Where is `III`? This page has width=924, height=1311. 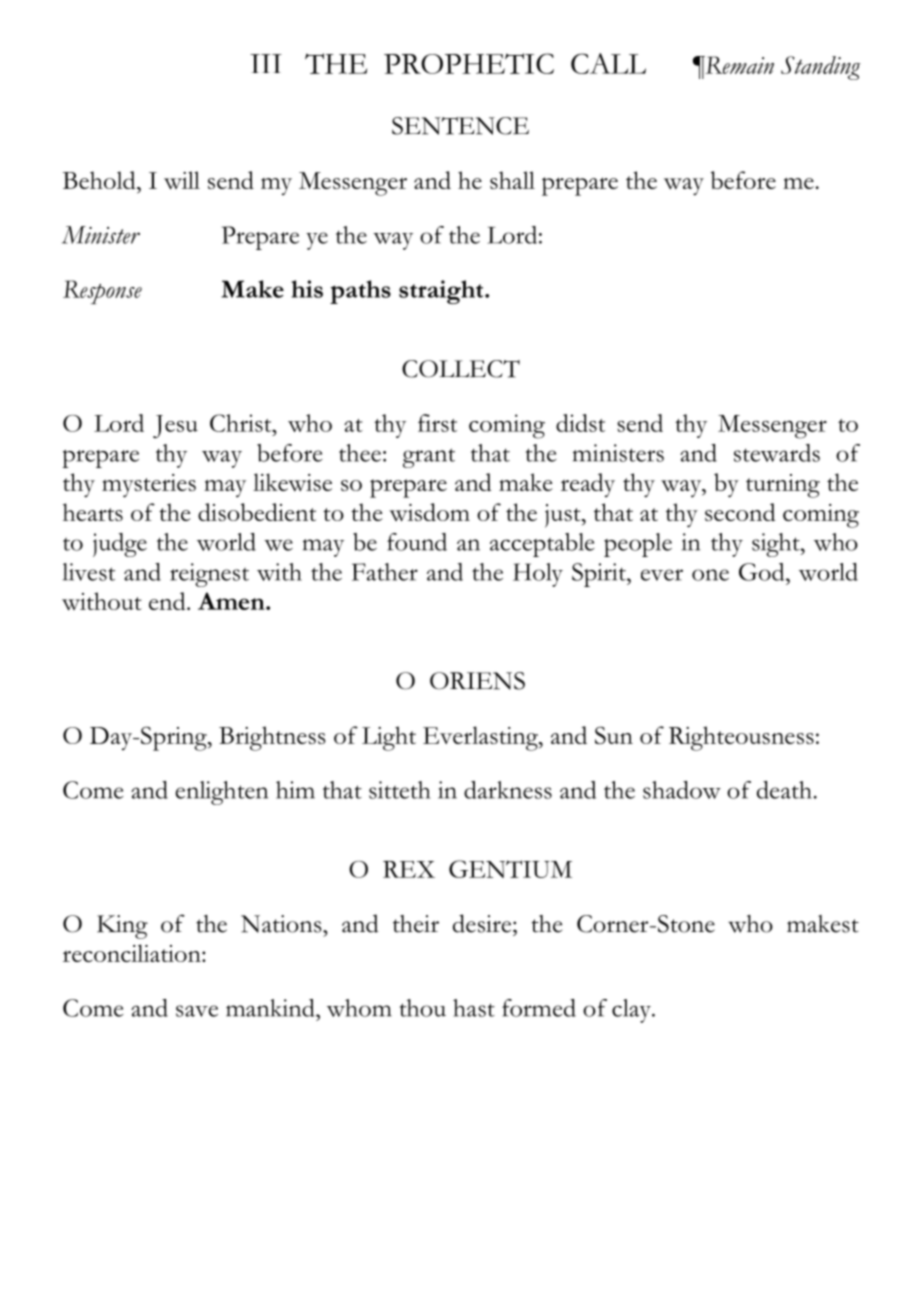
III is located at coordinates (266, 63).
